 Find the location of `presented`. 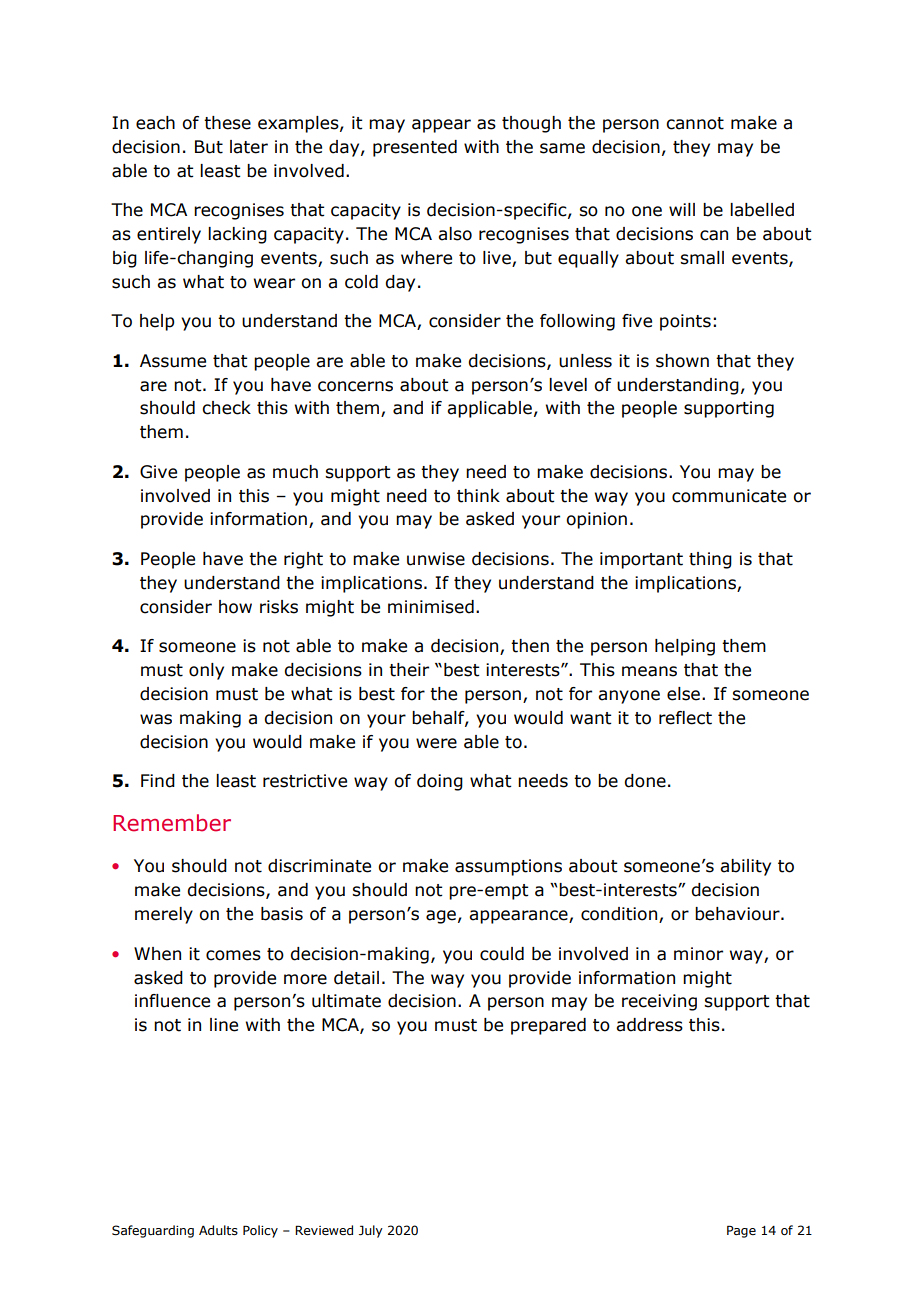

presented is located at coordinates (415, 148).
